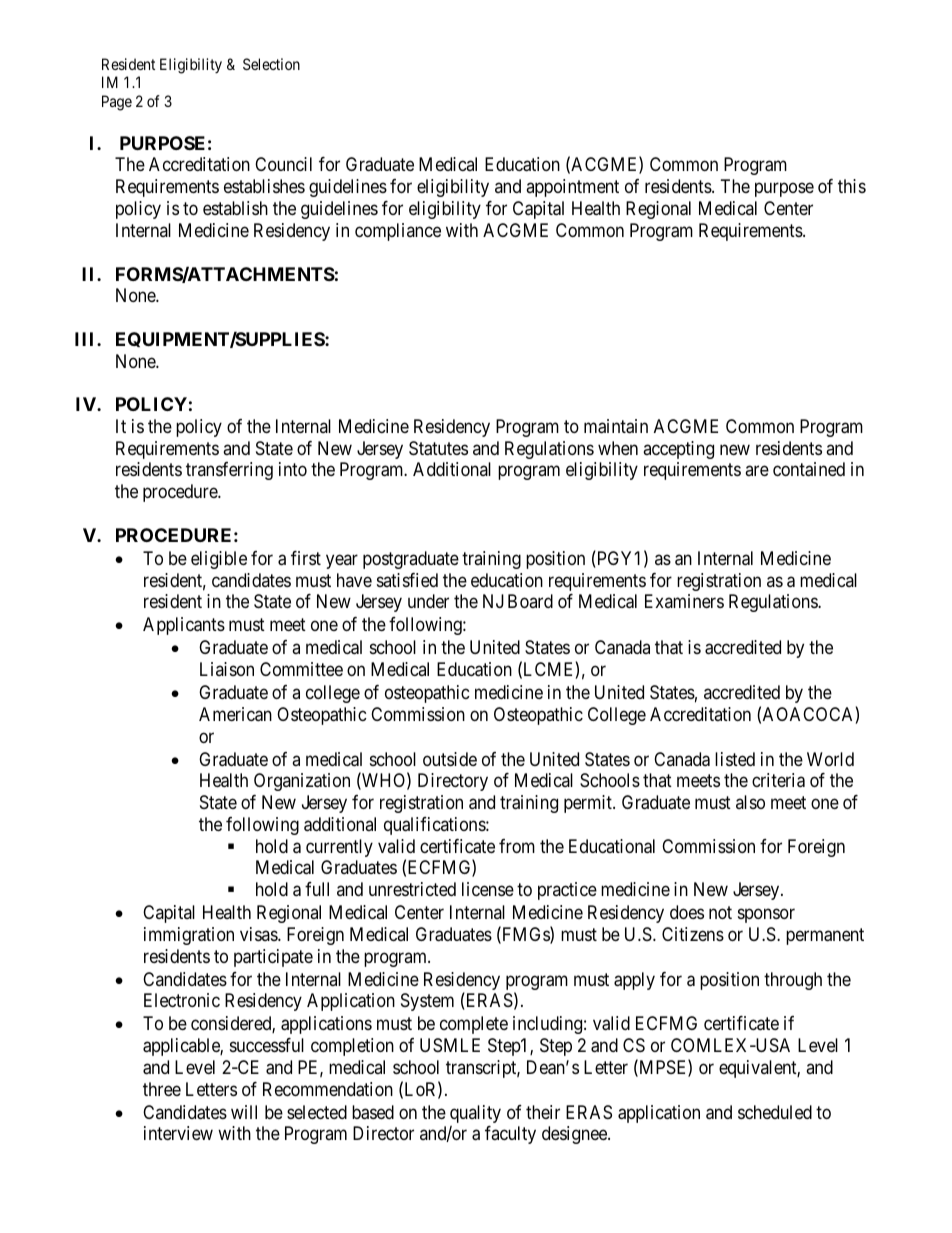  I want to click on Page, so click(117, 103).
